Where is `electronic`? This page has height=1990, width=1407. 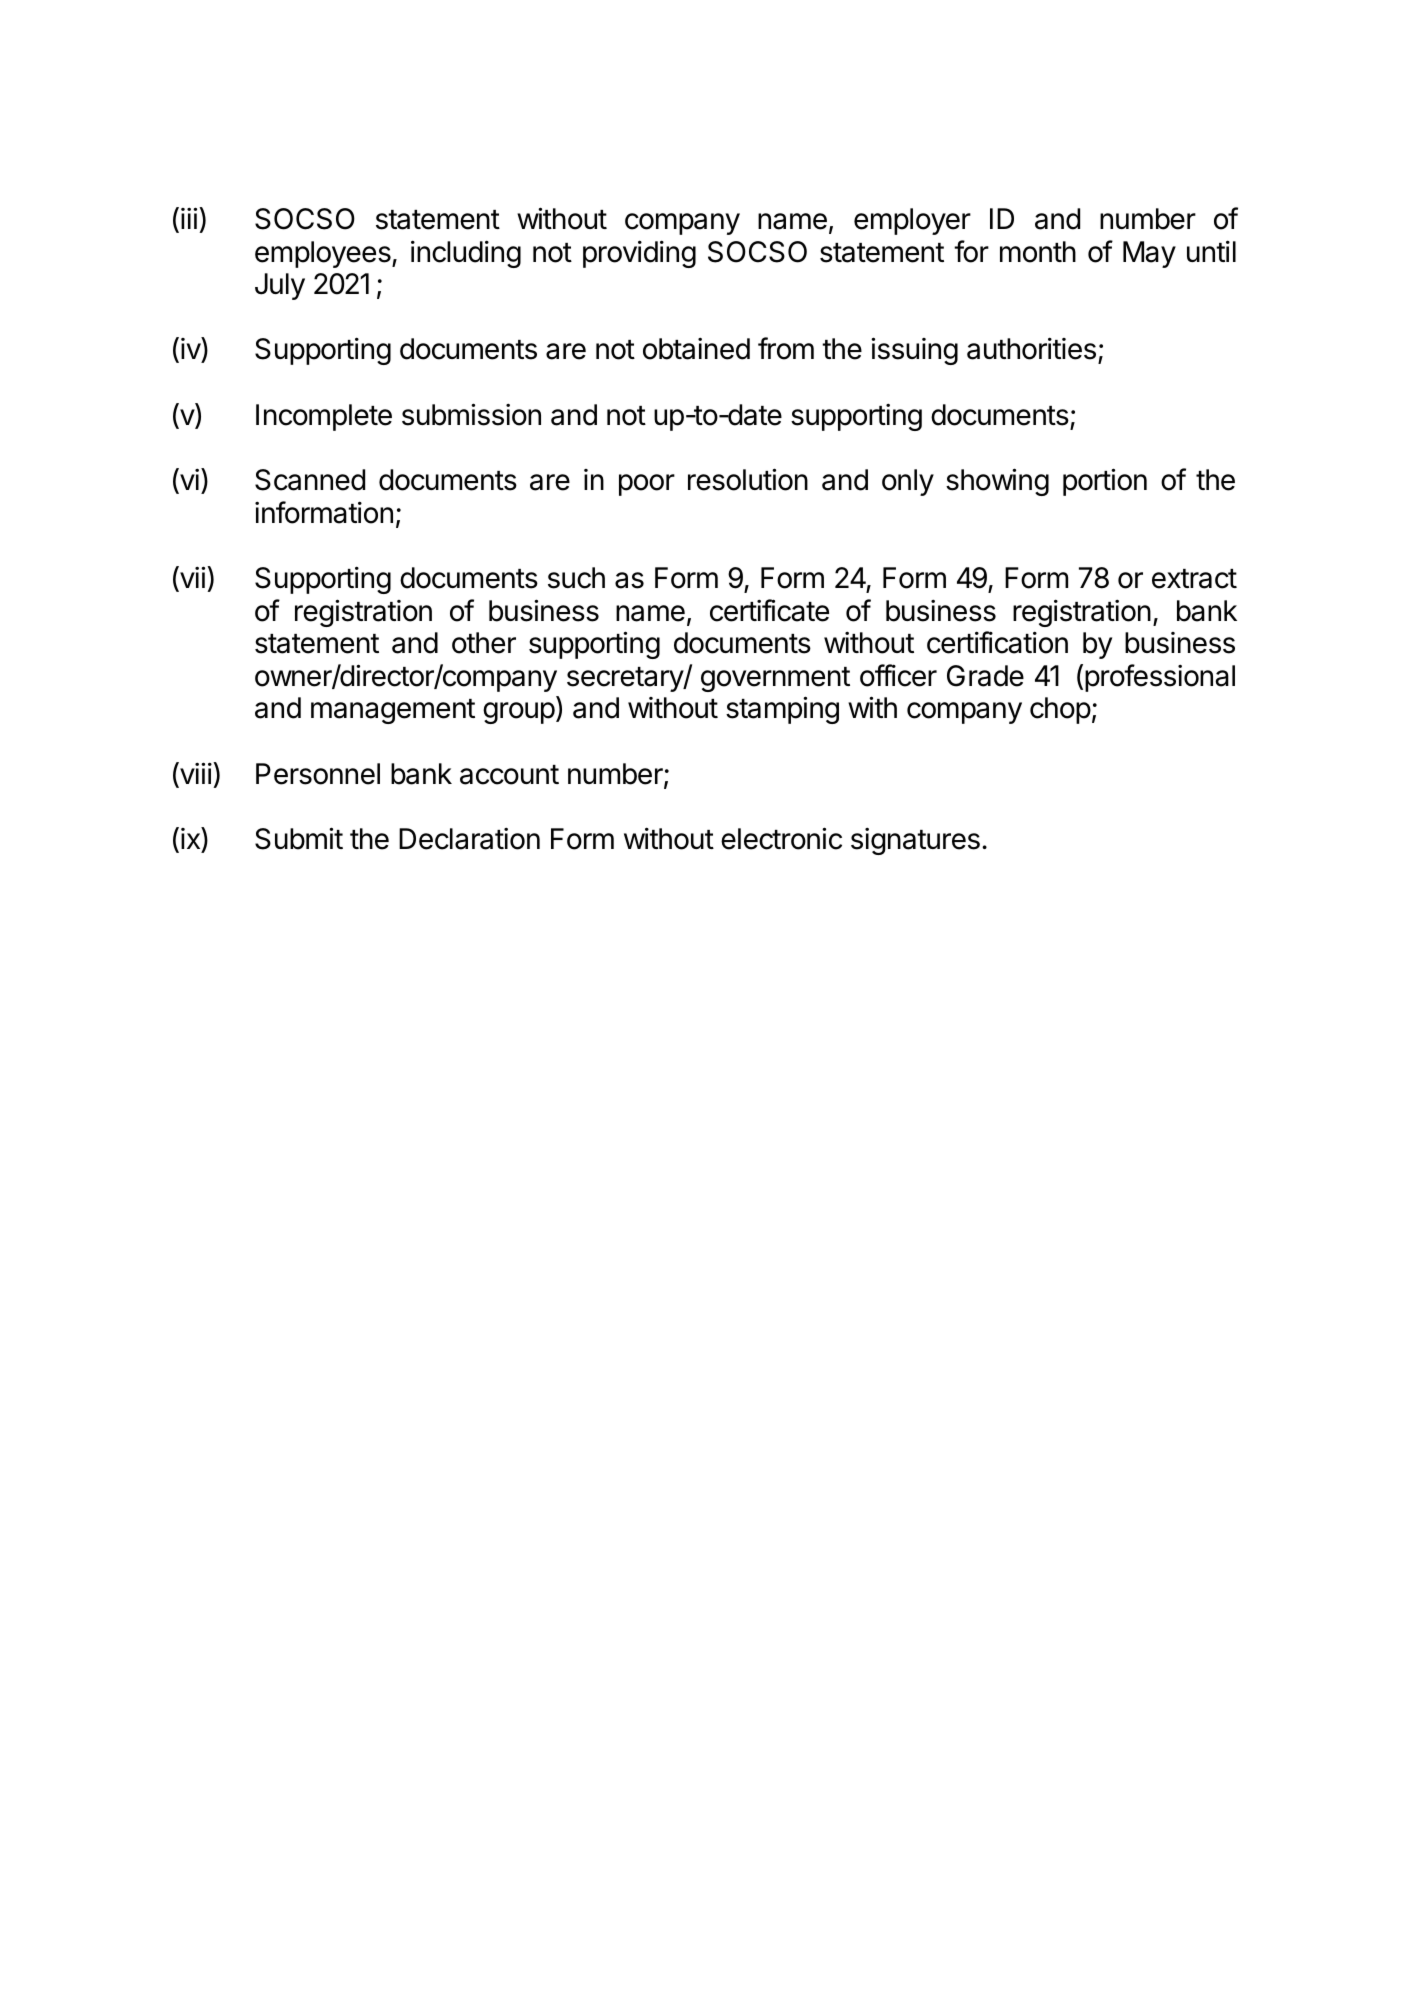 electronic is located at coordinates (781, 838).
